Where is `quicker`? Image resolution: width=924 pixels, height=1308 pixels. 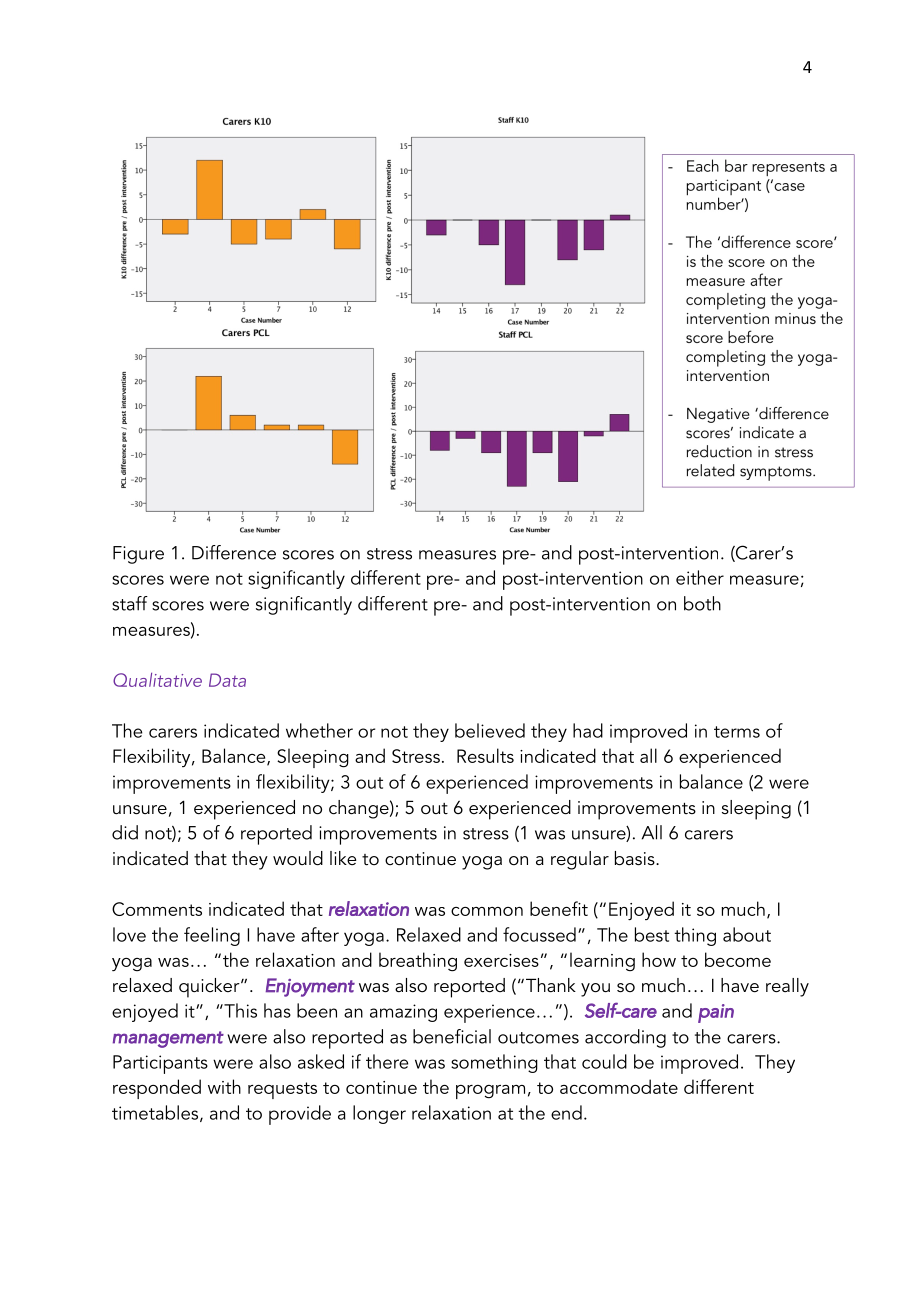 quicker is located at coordinates (210, 988).
